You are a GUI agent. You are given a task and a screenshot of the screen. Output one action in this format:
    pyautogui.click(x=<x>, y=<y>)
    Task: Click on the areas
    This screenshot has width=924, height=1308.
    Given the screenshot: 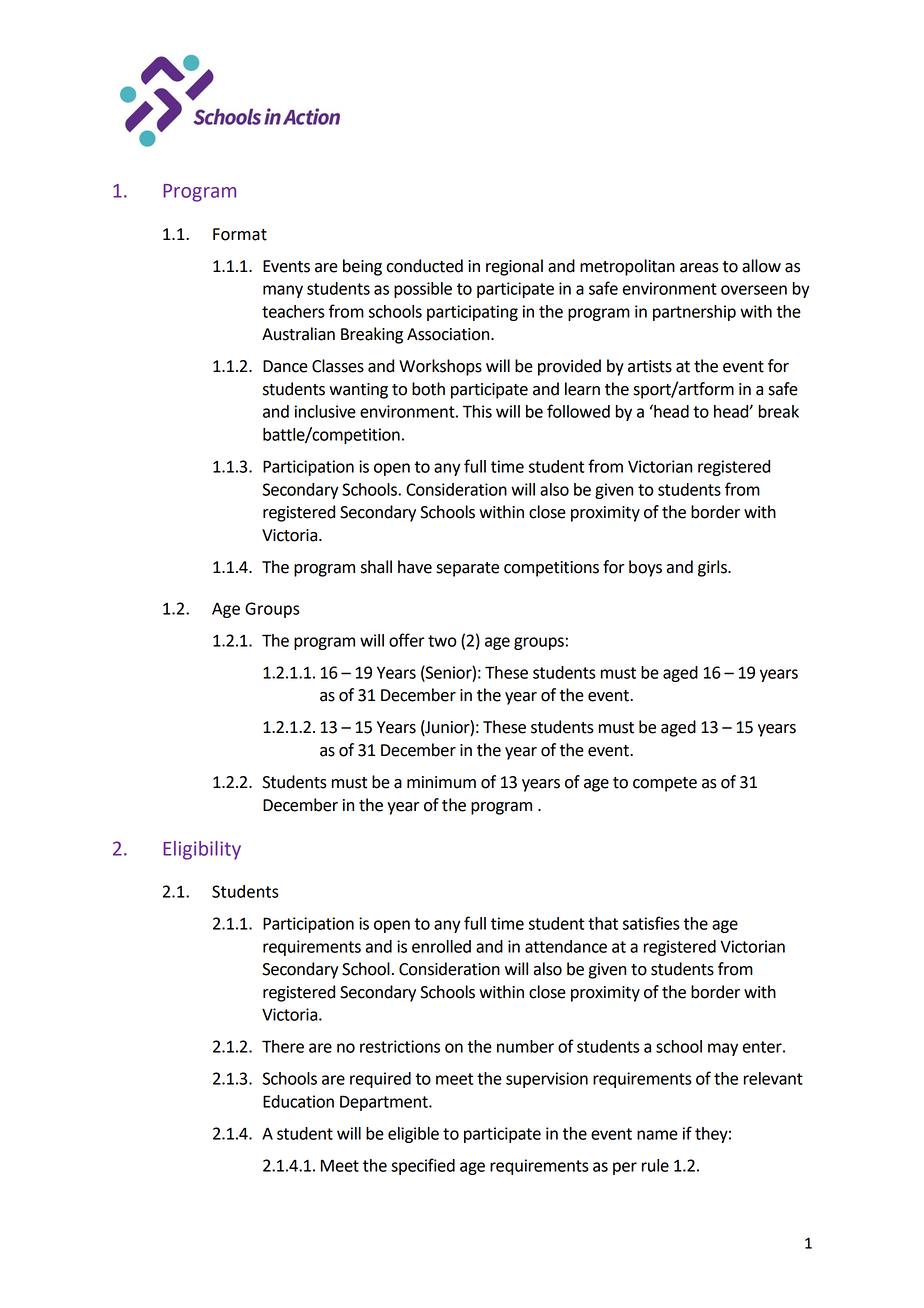 What is the action you would take?
    pyautogui.click(x=699, y=268)
